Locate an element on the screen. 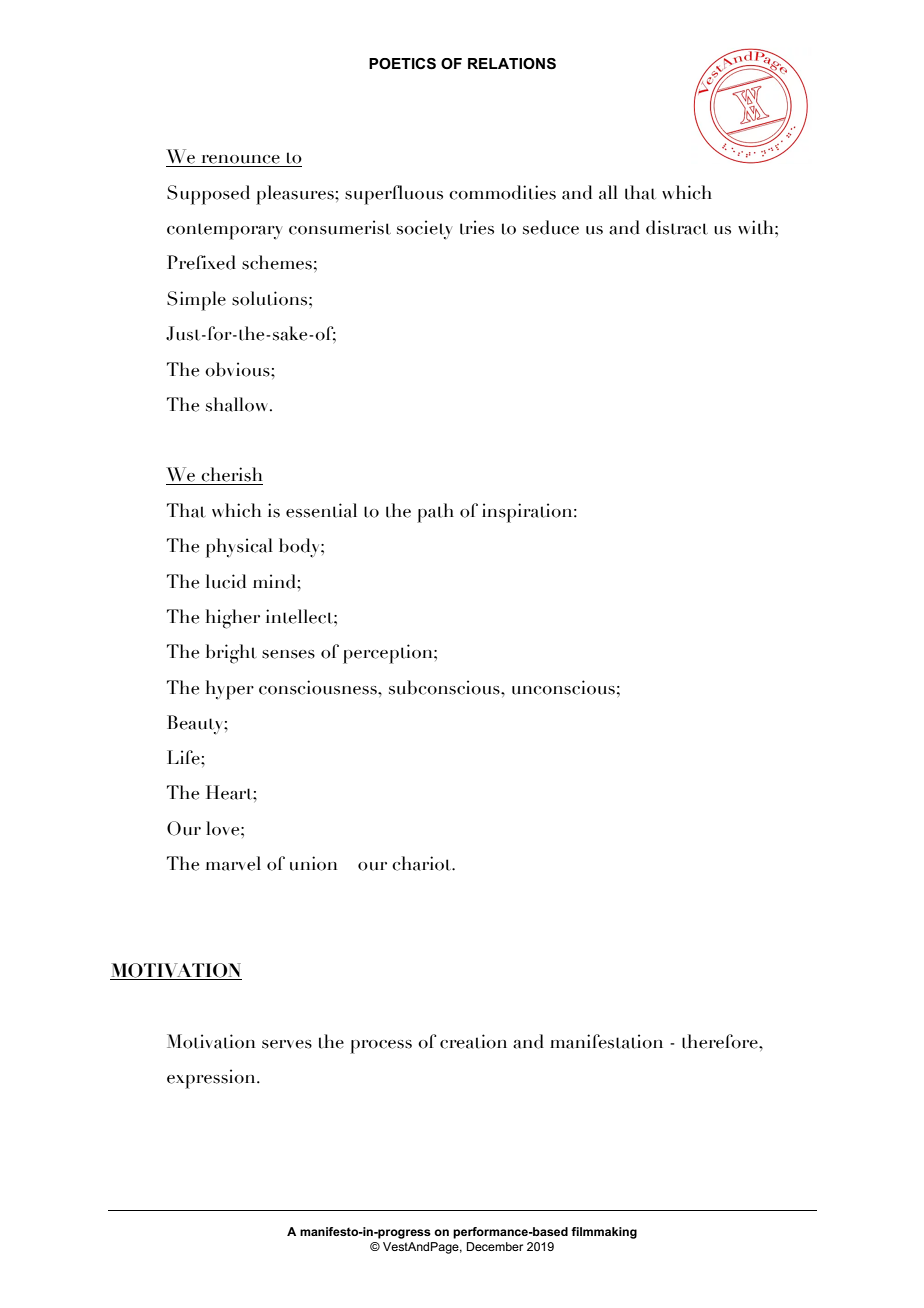 The width and height of the screenshot is (924, 1308). renounce is located at coordinates (241, 159).
